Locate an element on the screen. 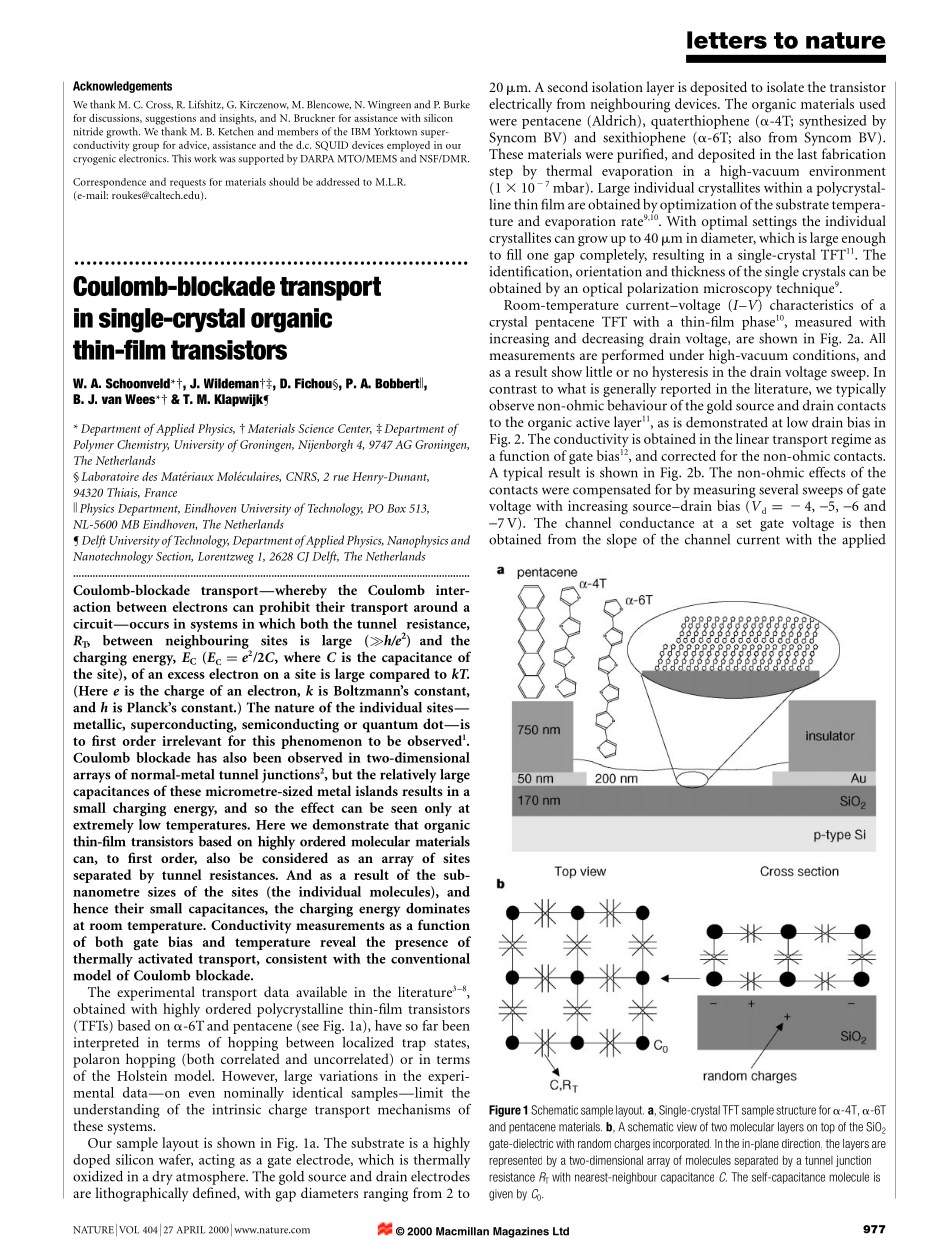 This screenshot has height=1254, width=952. irrelevant is located at coordinates (191, 740).
